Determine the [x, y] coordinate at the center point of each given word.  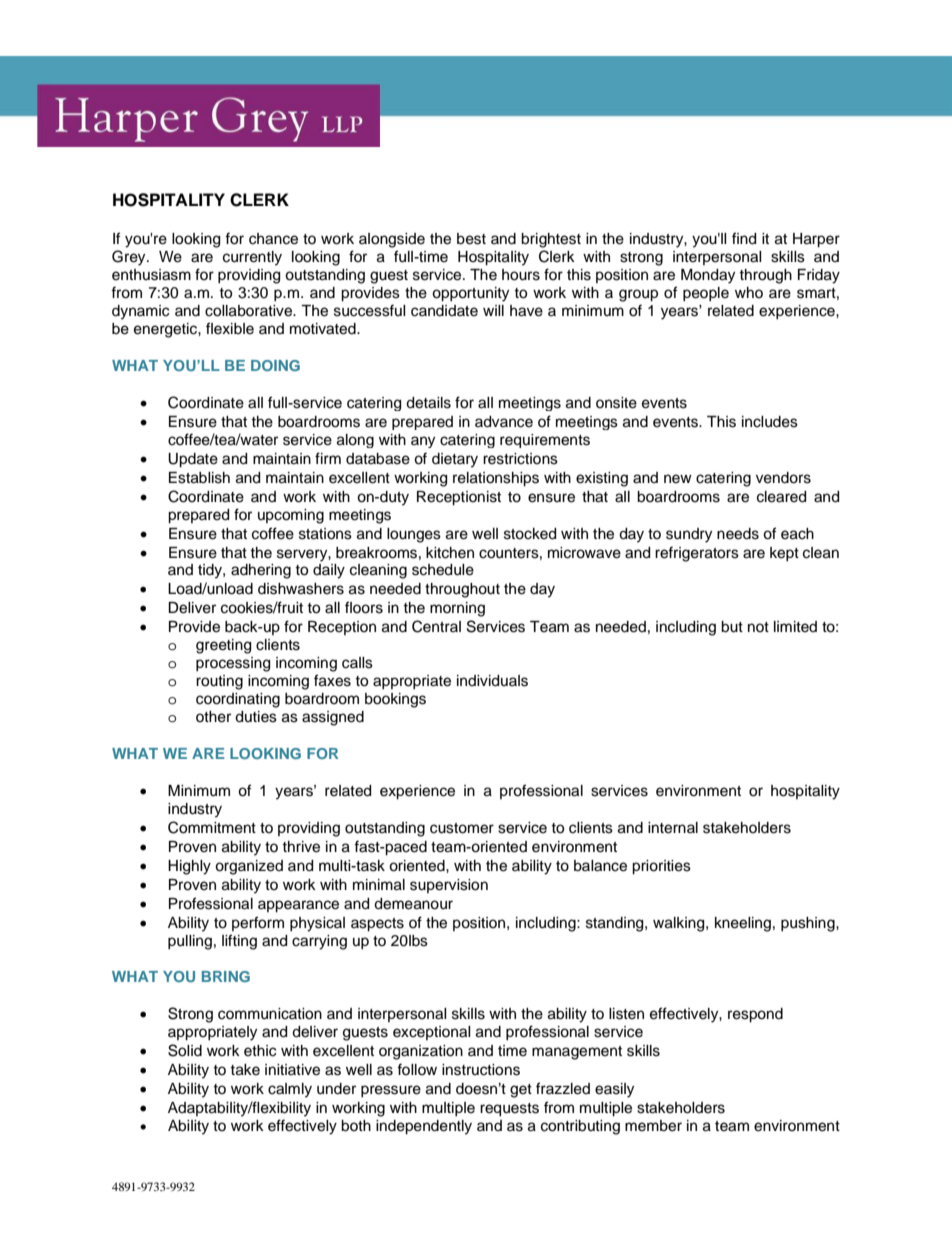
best [471, 239]
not [758, 627]
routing [219, 682]
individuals [492, 681]
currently [252, 258]
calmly [290, 1090]
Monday [708, 276]
